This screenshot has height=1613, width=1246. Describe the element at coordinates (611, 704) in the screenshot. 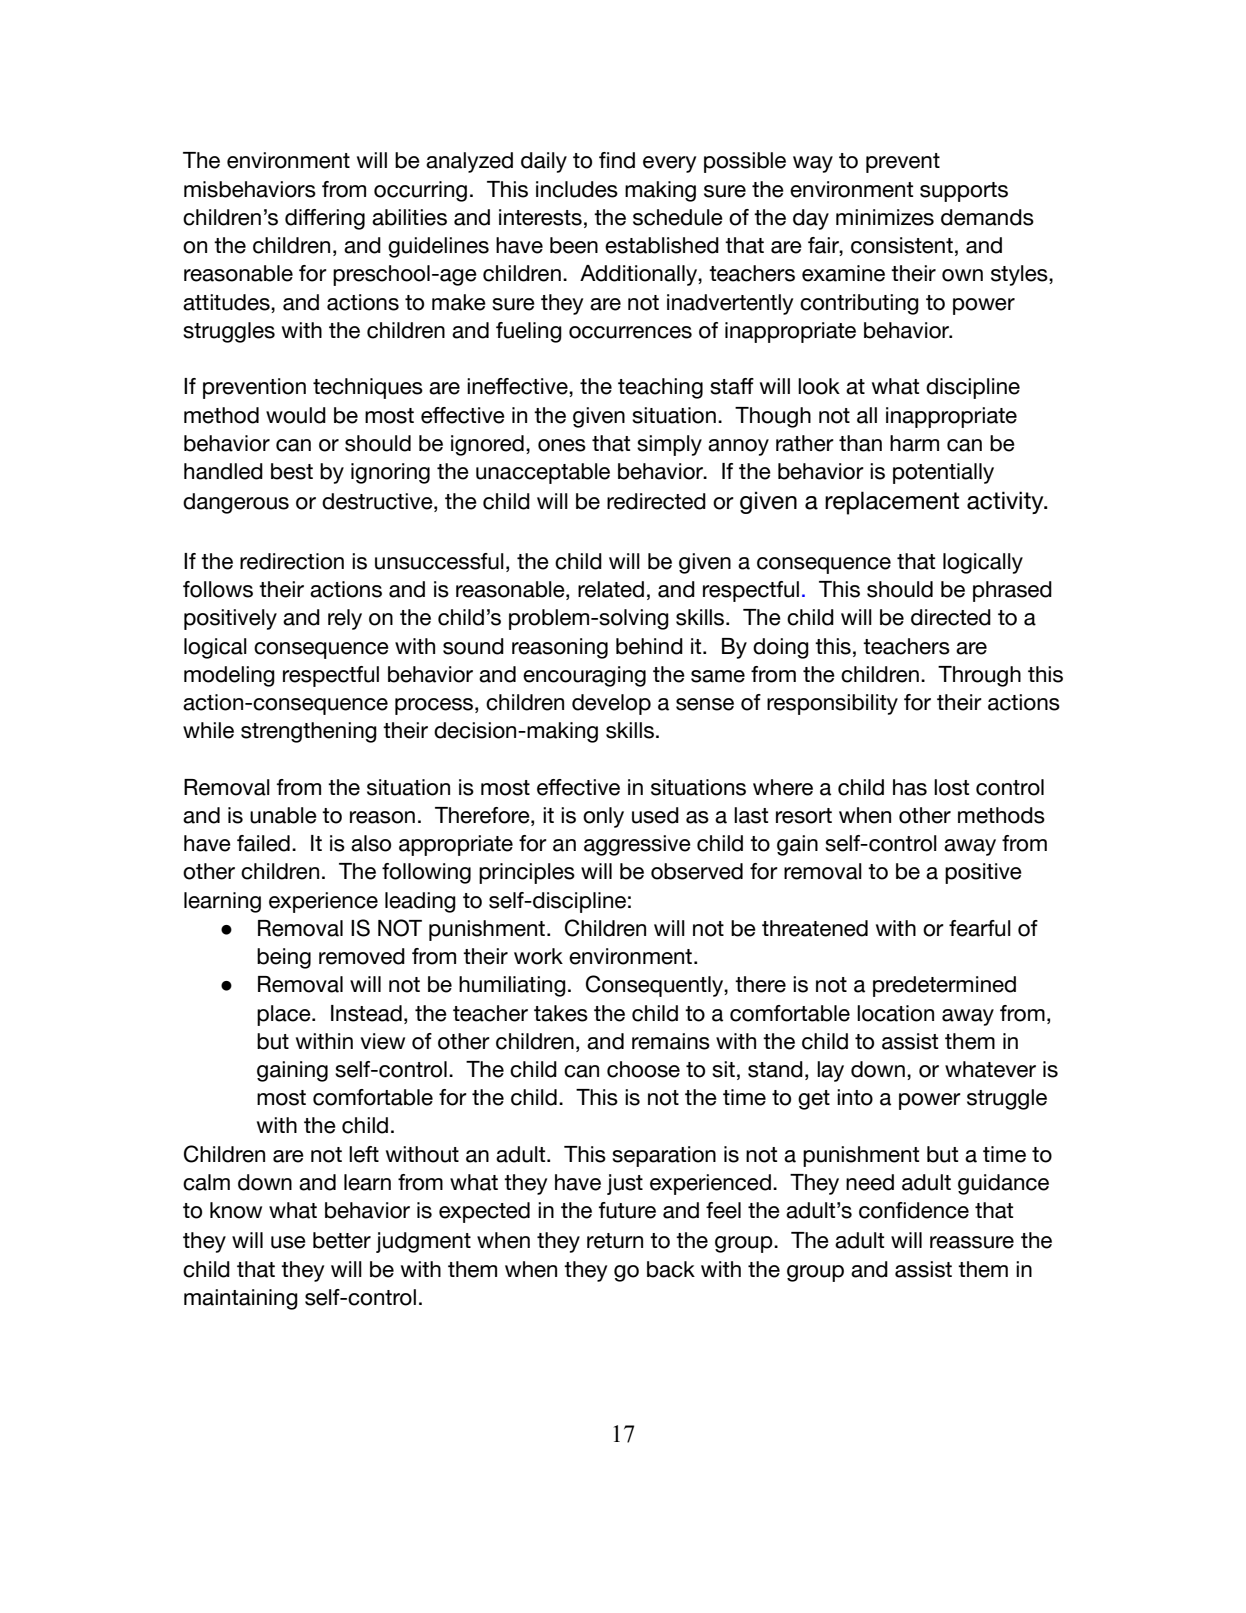

I see `develop` at that location.
